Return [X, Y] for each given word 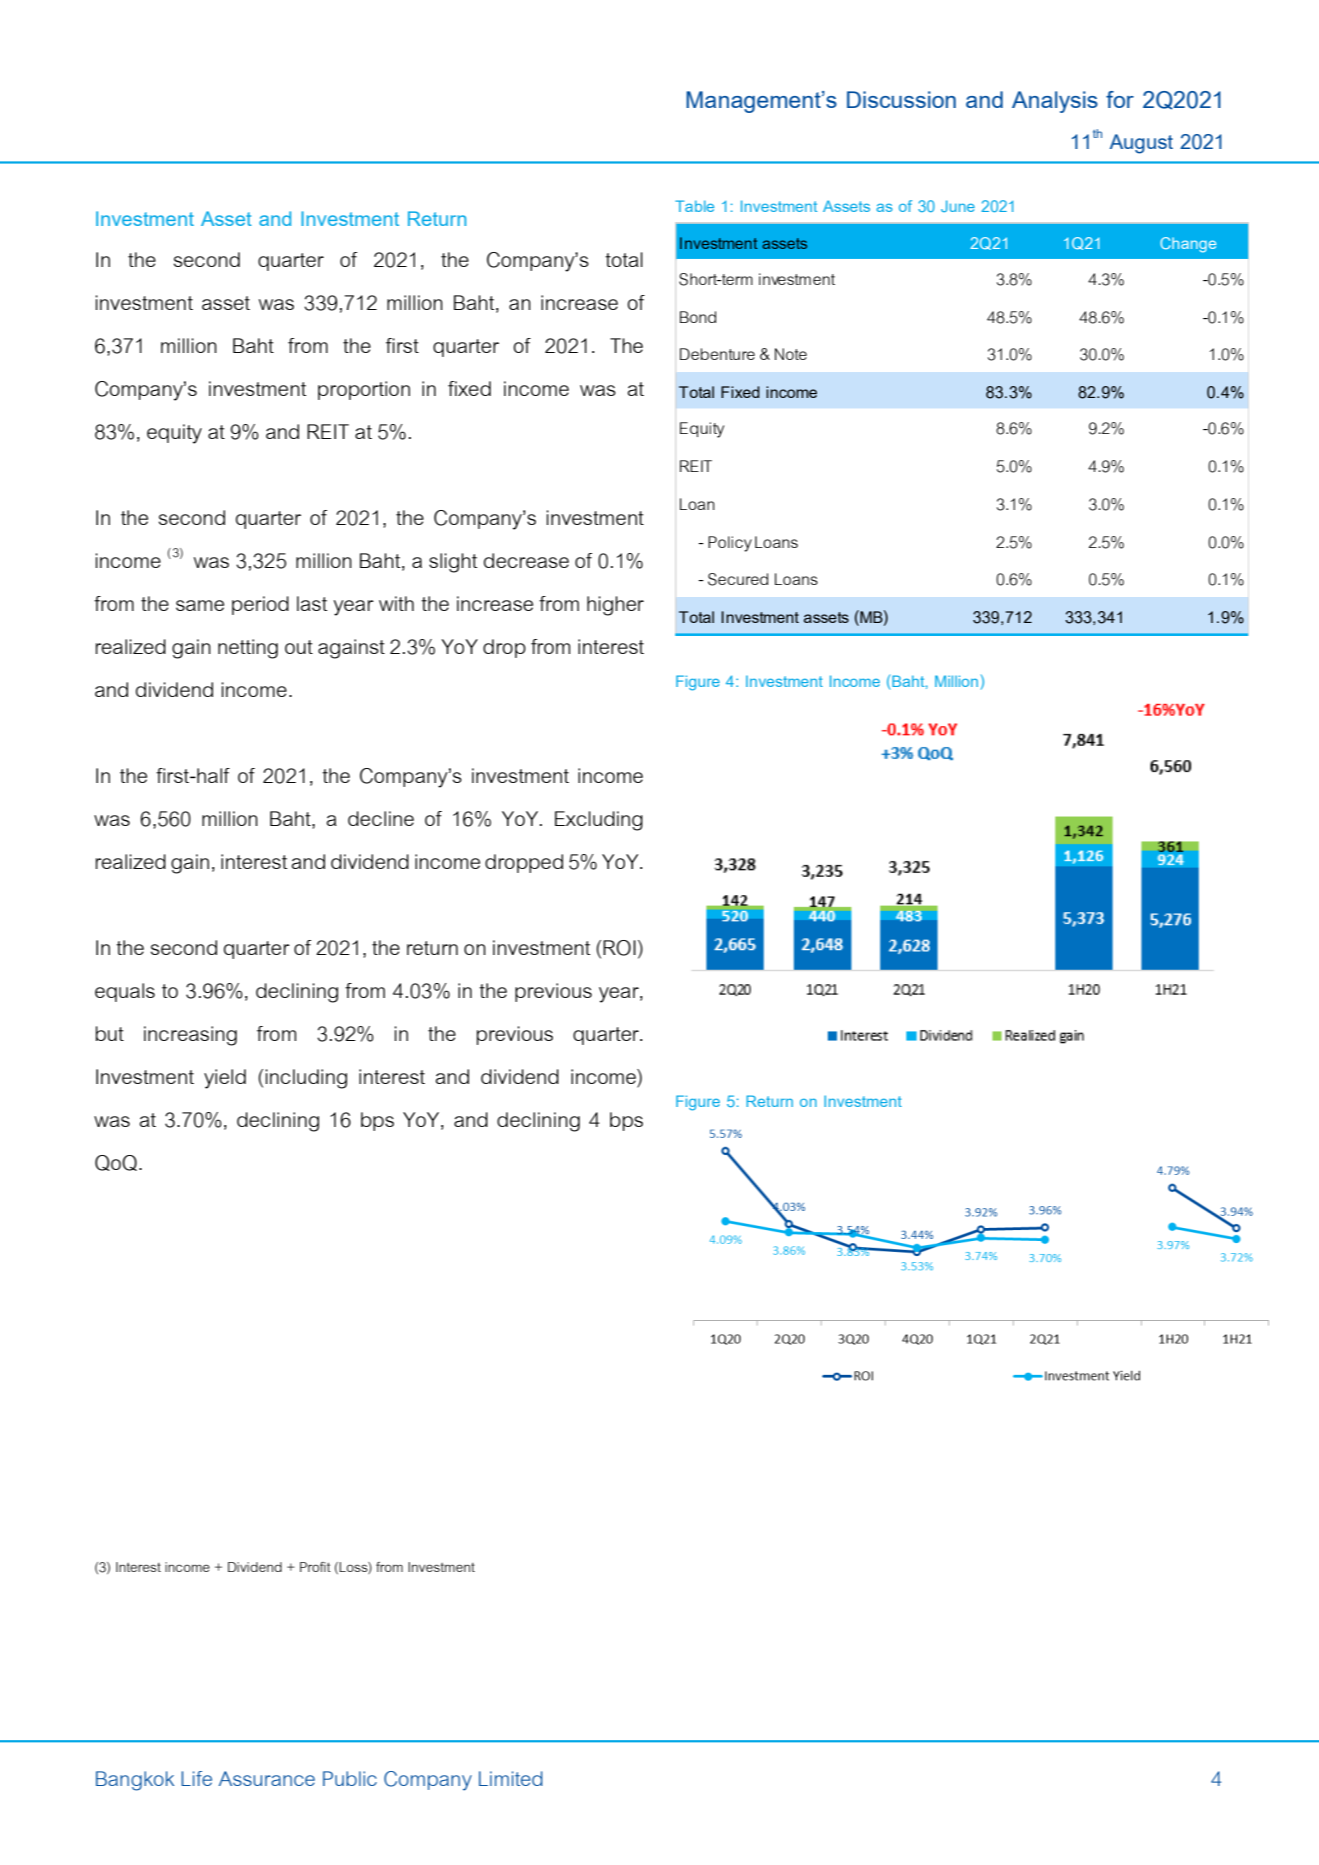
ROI [619, 948]
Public [350, 1778]
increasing [190, 1036]
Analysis [1055, 102]
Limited [511, 1778]
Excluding [599, 821]
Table [694, 206]
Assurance [267, 1778]
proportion [364, 390]
